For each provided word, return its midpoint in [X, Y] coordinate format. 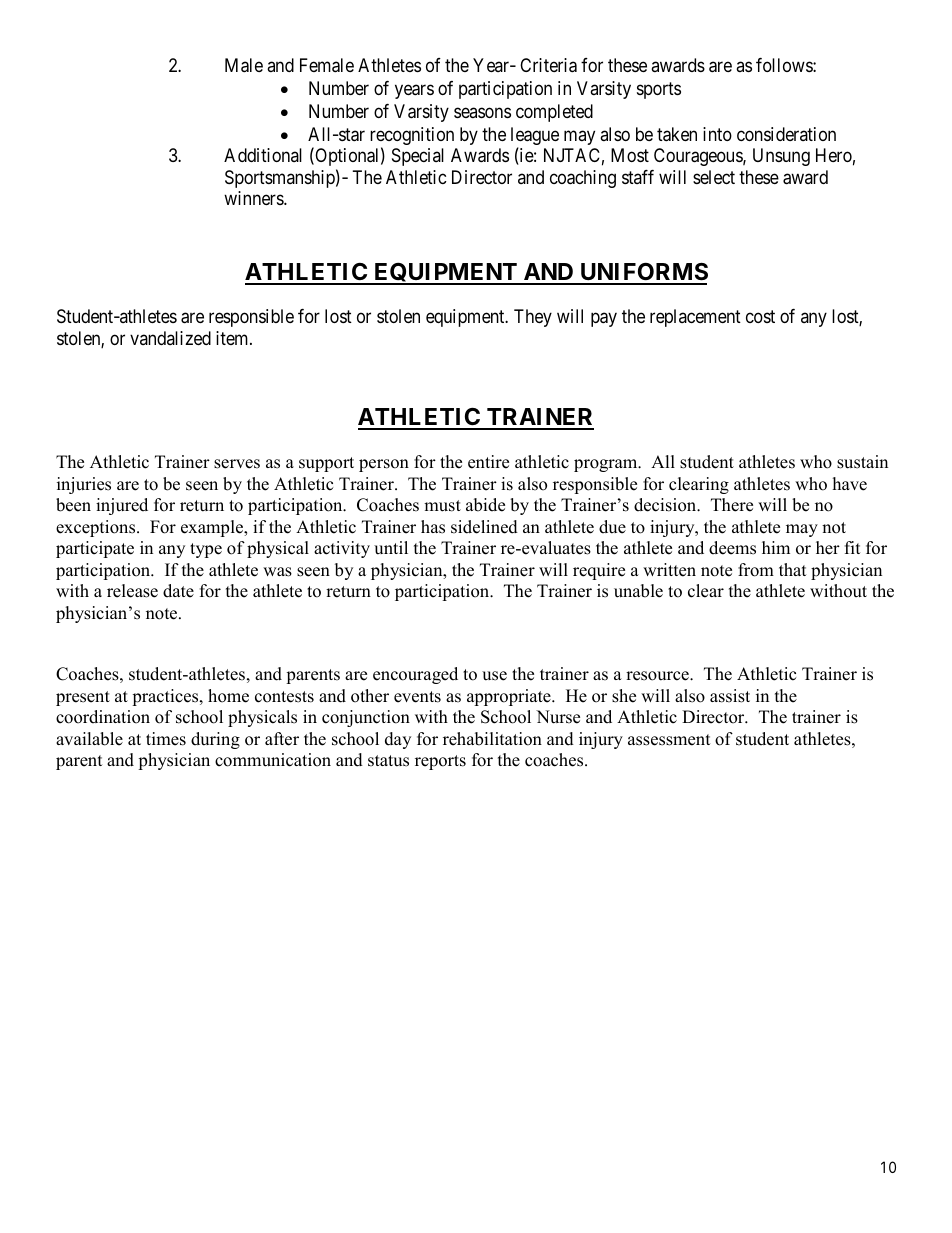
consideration [786, 134]
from [756, 570]
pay [604, 320]
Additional [263, 155]
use [494, 676]
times [166, 739]
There [732, 505]
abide [485, 505]
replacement [695, 318]
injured [122, 506]
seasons [482, 113]
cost [760, 317]
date [178, 591]
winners [254, 198]
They [533, 318]
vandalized [170, 338]
